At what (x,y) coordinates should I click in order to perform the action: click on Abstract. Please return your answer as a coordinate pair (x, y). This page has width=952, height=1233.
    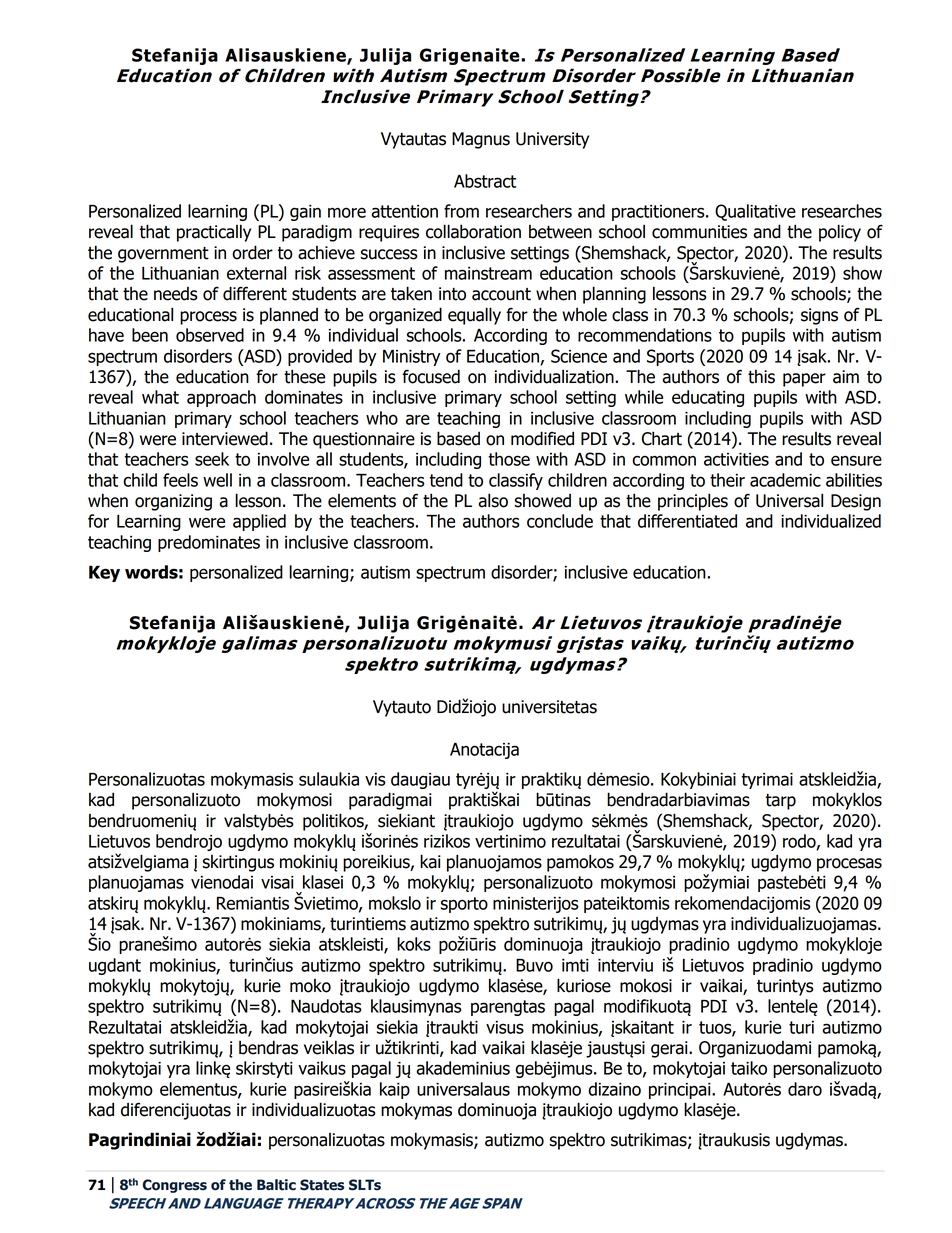
    Looking at the image, I should click on (485, 181).
